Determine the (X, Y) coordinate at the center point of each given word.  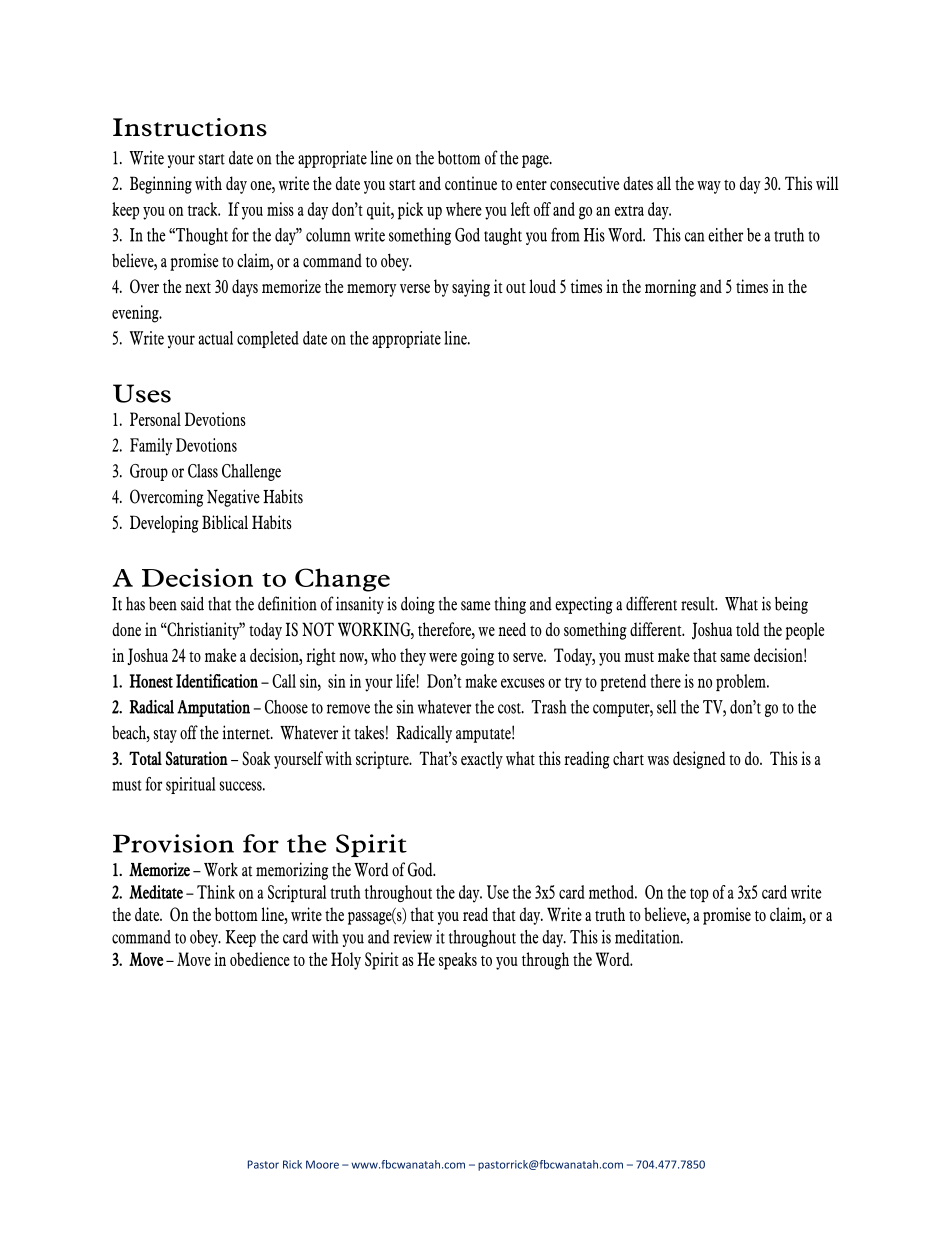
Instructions (190, 127)
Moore (322, 1164)
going (477, 657)
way (709, 187)
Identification (217, 681)
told (748, 629)
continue (471, 183)
